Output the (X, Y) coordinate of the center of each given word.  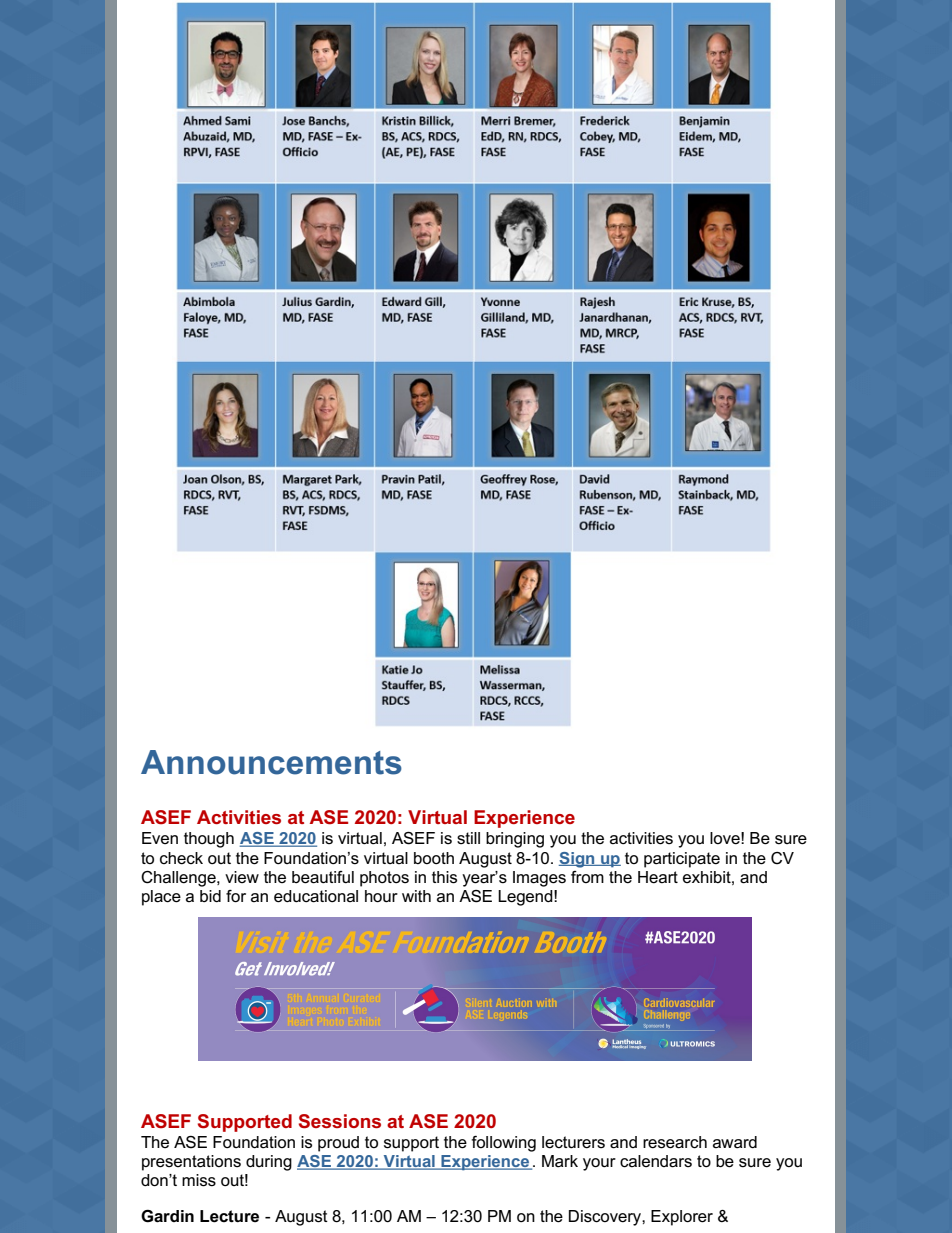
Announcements (271, 762)
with (416, 896)
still (468, 838)
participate (682, 860)
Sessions (340, 1121)
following (504, 1144)
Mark (560, 1161)
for (236, 896)
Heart (658, 877)
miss (199, 1180)
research (675, 1142)
